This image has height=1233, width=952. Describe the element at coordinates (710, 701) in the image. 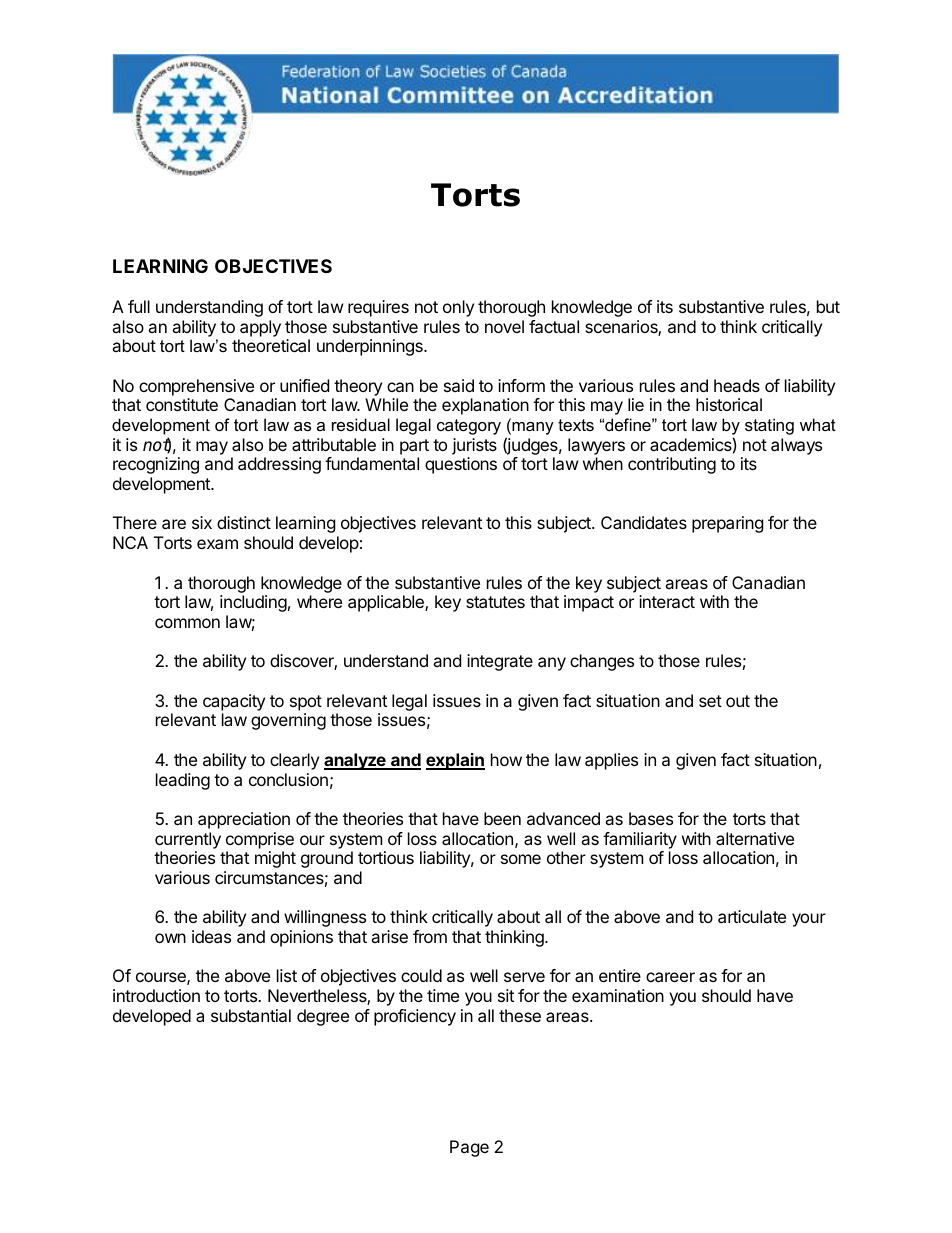

I see `set` at that location.
